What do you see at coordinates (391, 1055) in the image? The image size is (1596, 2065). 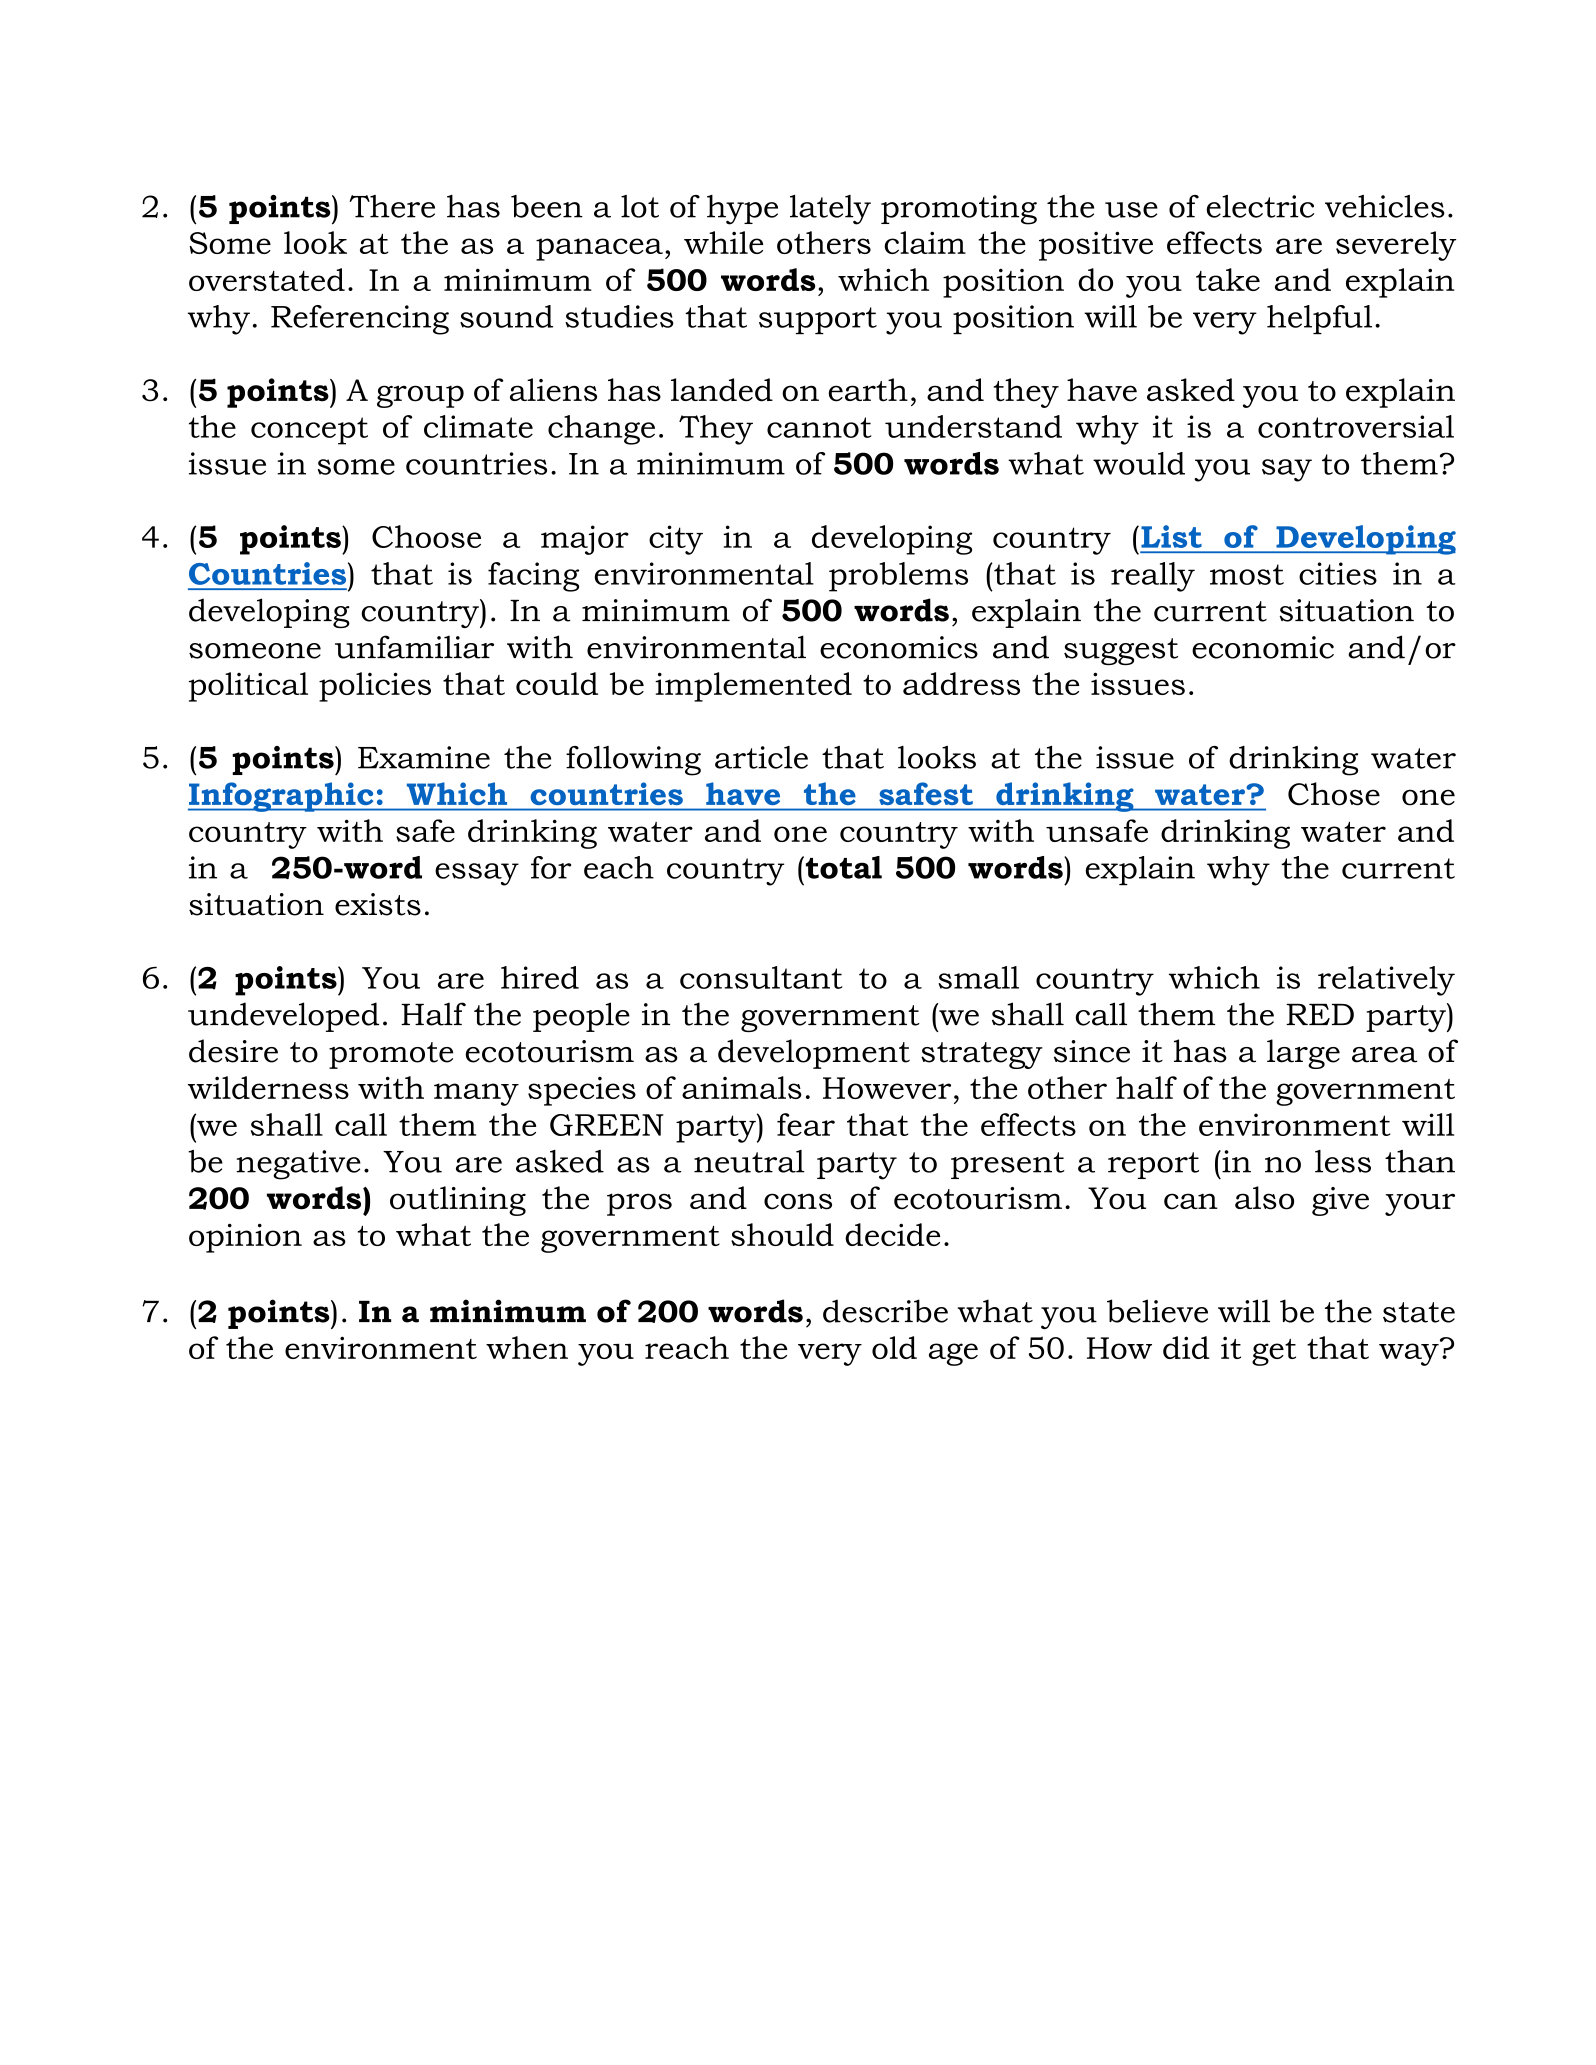 I see `promote` at bounding box center [391, 1055].
